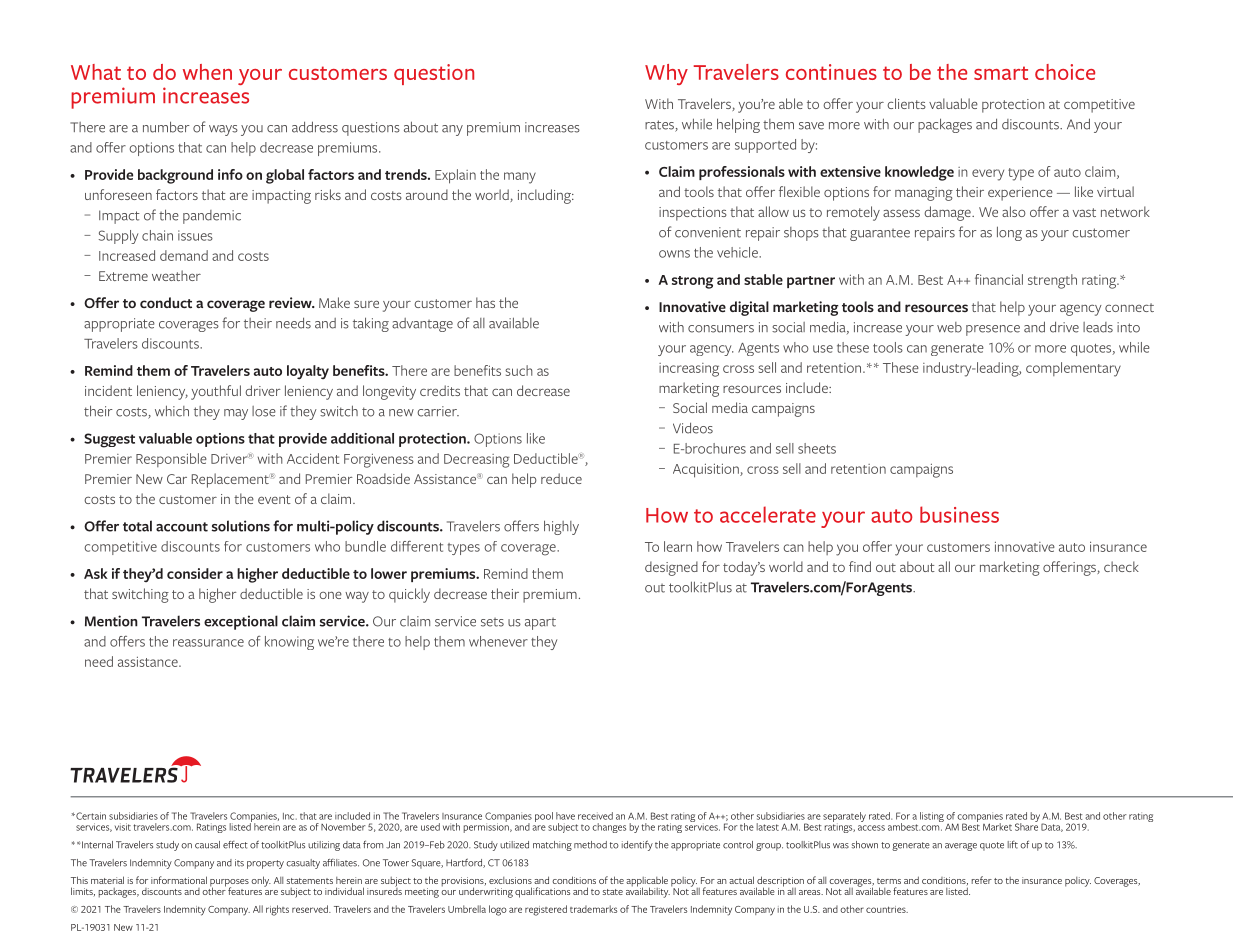  Describe the element at coordinates (1121, 566) in the screenshot. I see `check` at that location.
